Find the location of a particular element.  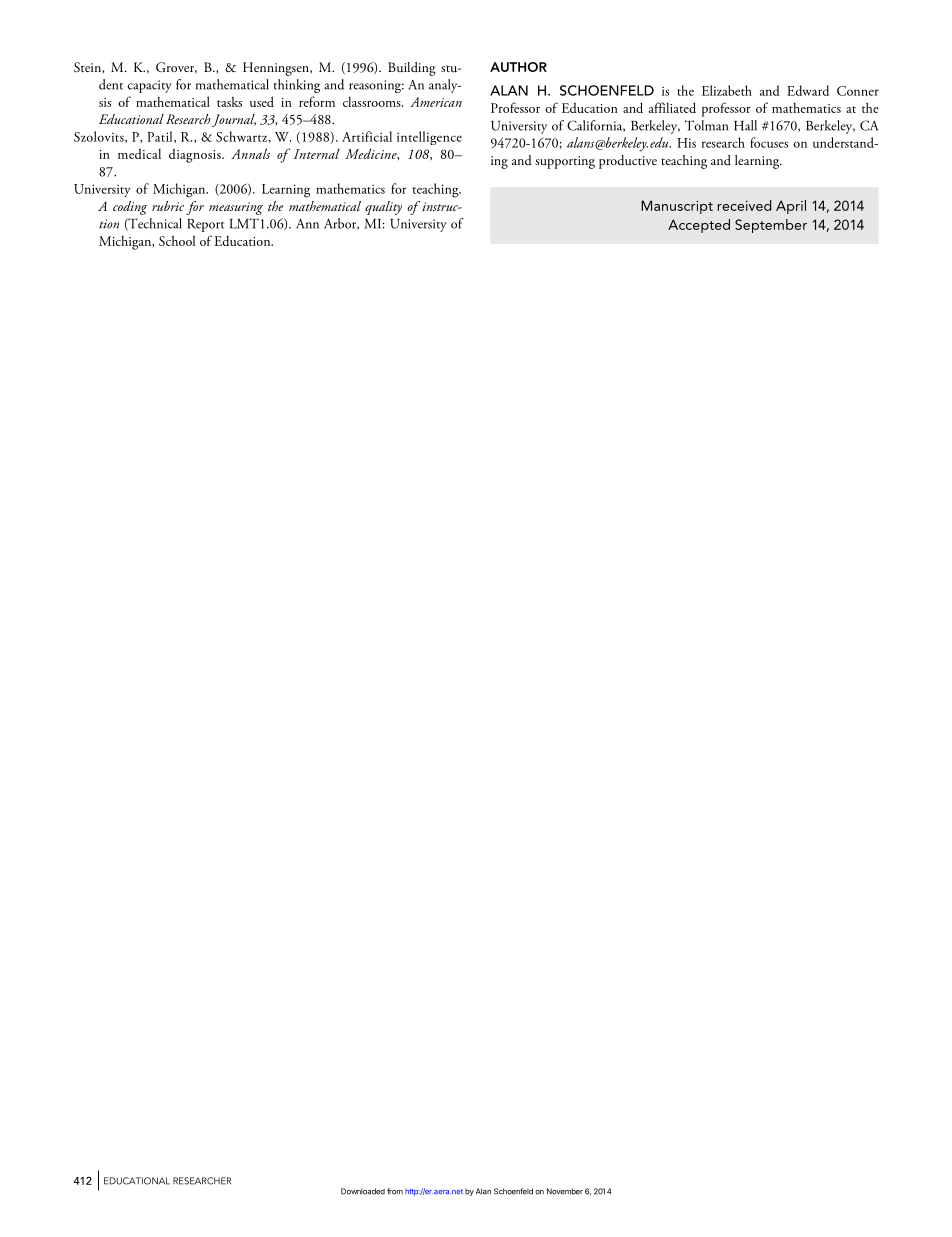

Downloaded is located at coordinates (363, 1191).
